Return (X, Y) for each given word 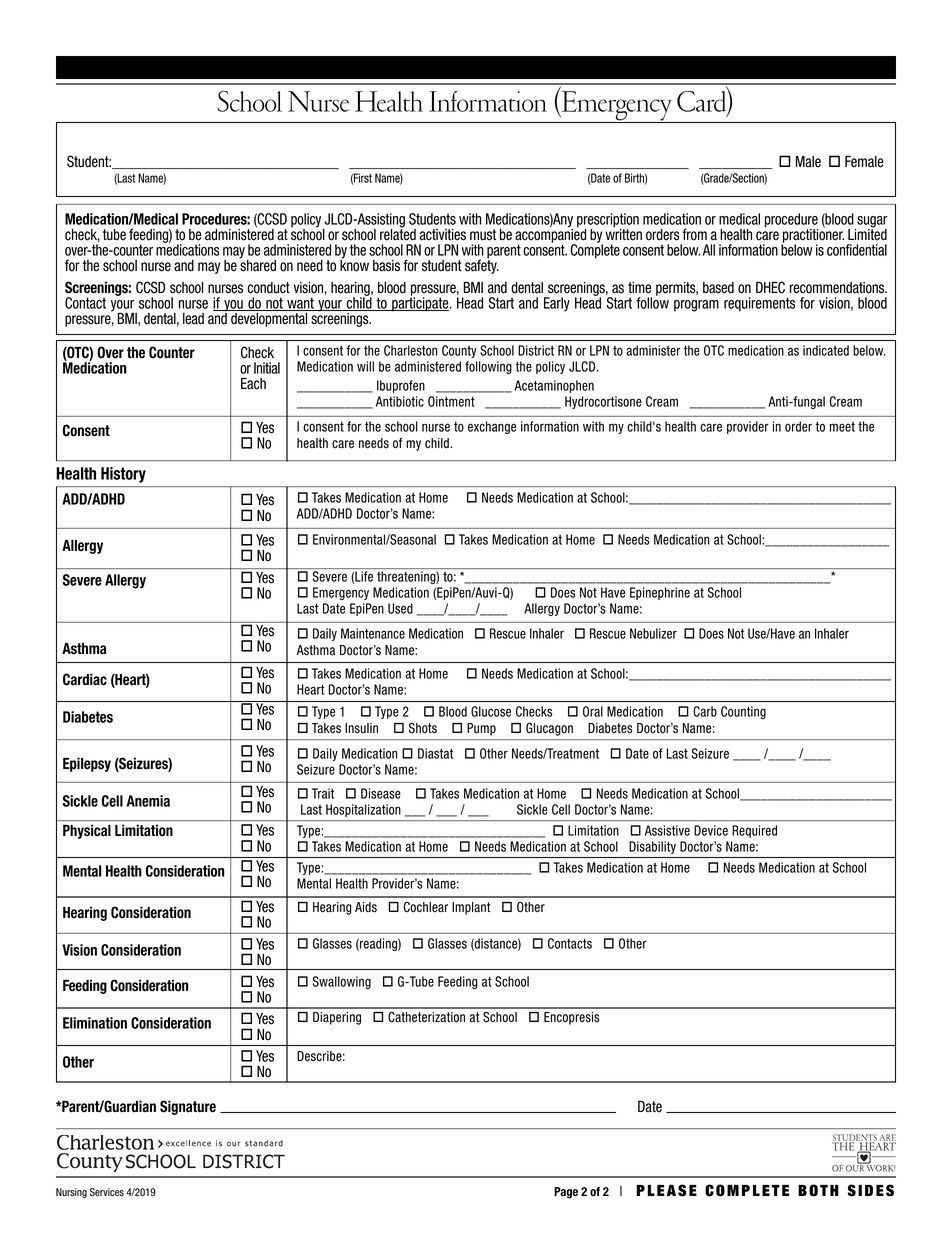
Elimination (95, 1023)
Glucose (491, 711)
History (123, 475)
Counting (743, 712)
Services (107, 1192)
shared (258, 265)
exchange (492, 427)
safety (482, 266)
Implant (471, 908)
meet (842, 427)
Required (754, 831)
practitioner (812, 236)
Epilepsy (87, 764)
